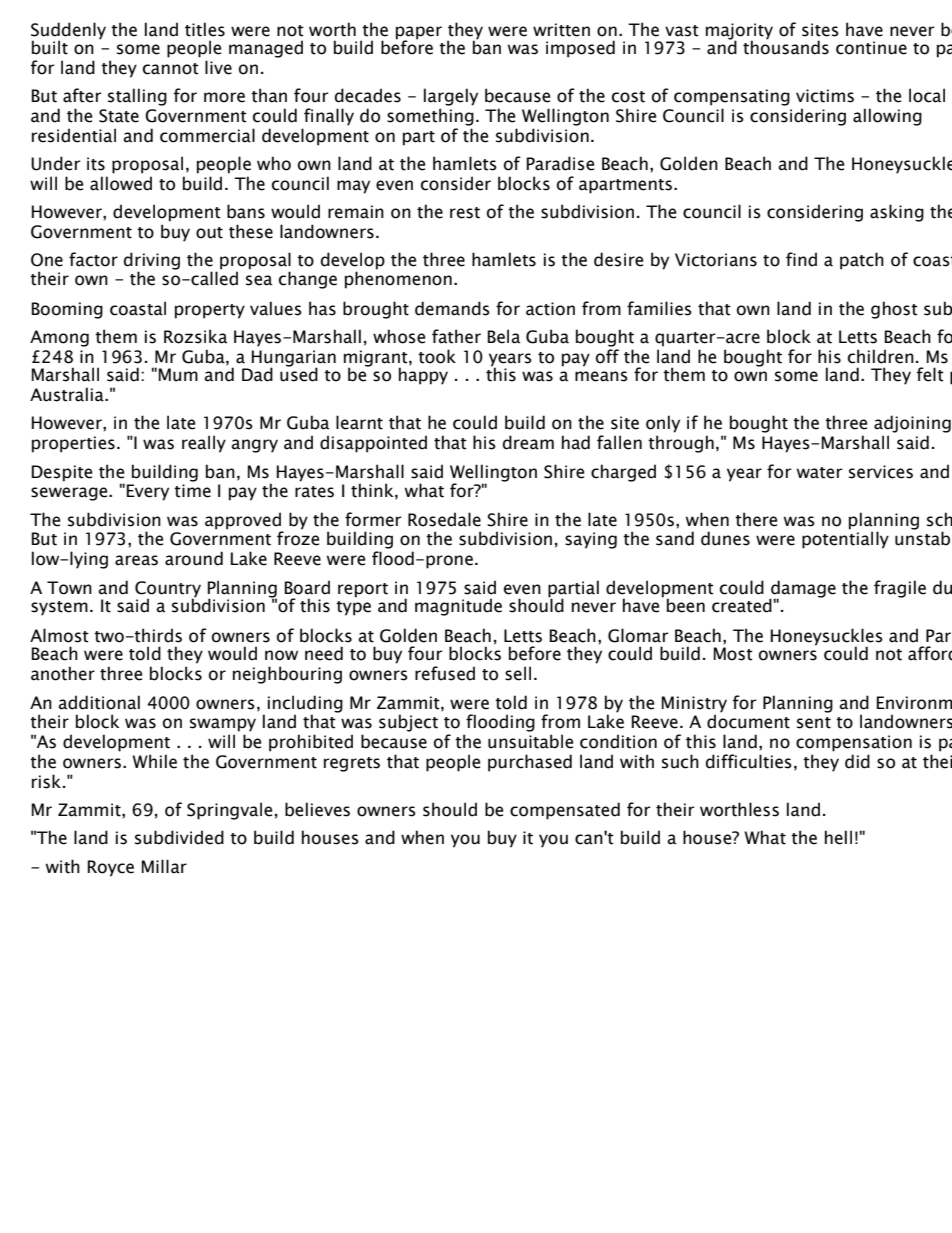 This screenshot has height=1233, width=952. What do you see at coordinates (210, 311) in the screenshot?
I see `property` at bounding box center [210, 311].
